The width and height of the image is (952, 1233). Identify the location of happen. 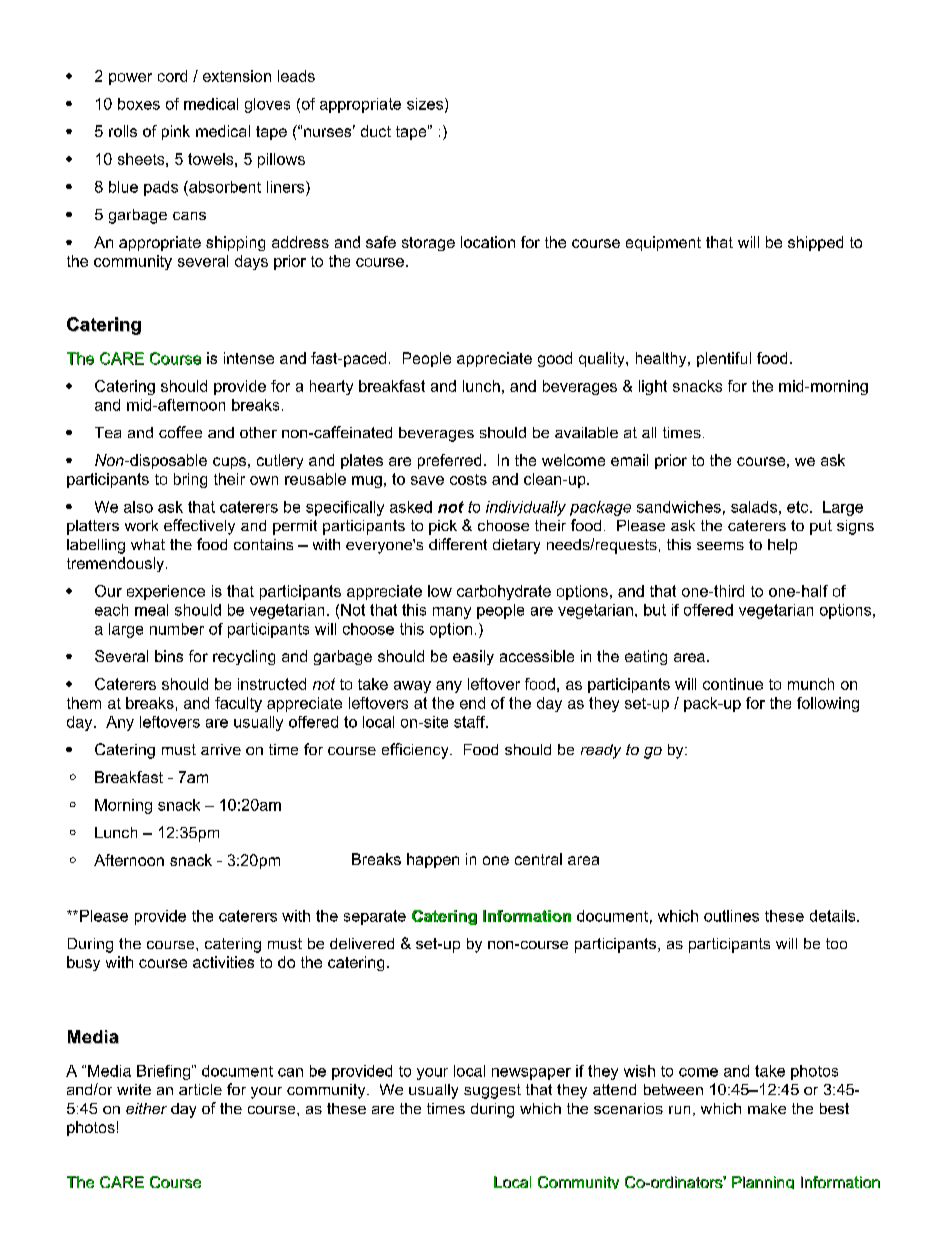
(433, 860).
